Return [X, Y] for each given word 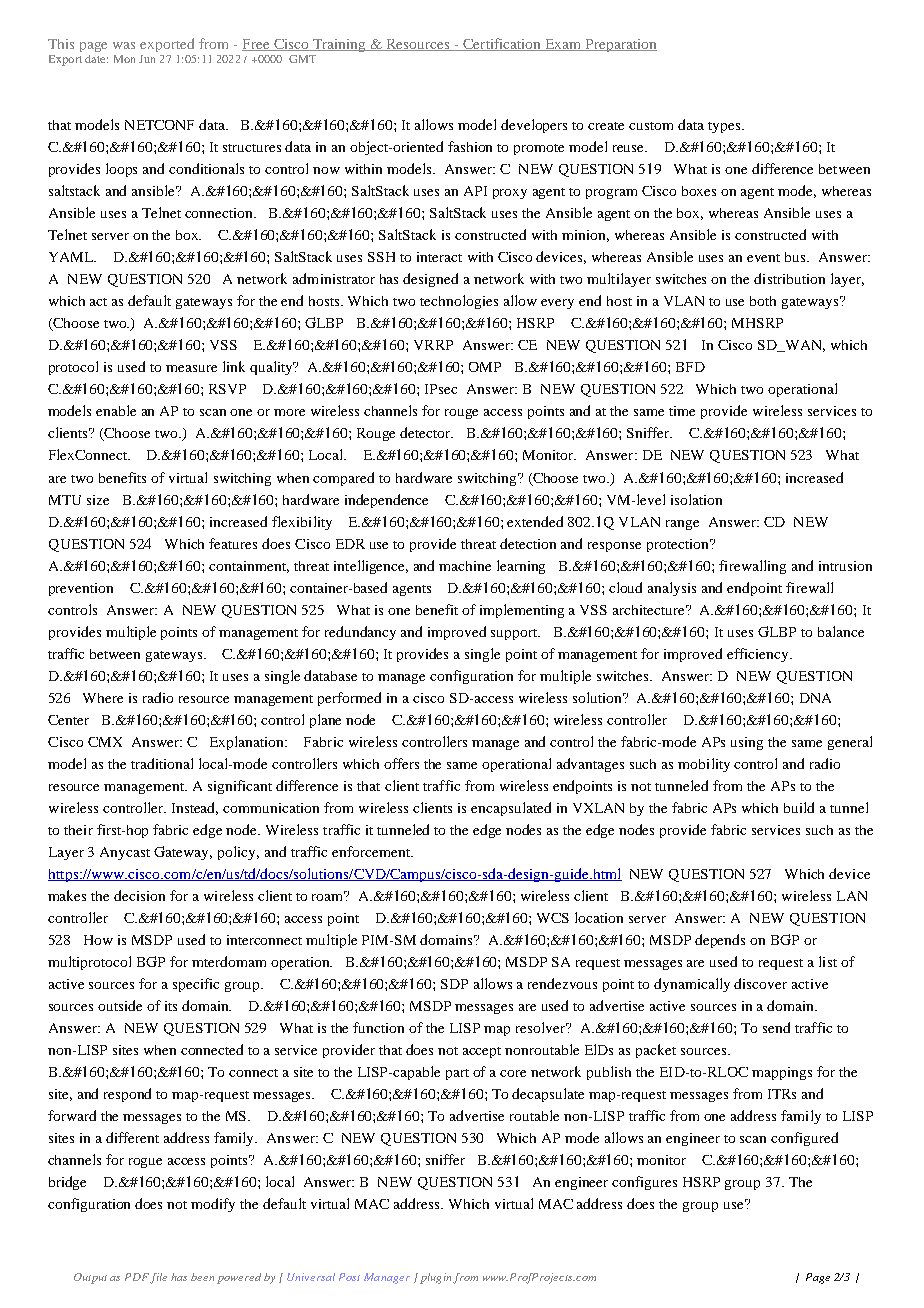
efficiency [759, 655]
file [158, 1278]
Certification [502, 44]
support [515, 634]
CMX [105, 742]
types [725, 127]
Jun [147, 59]
